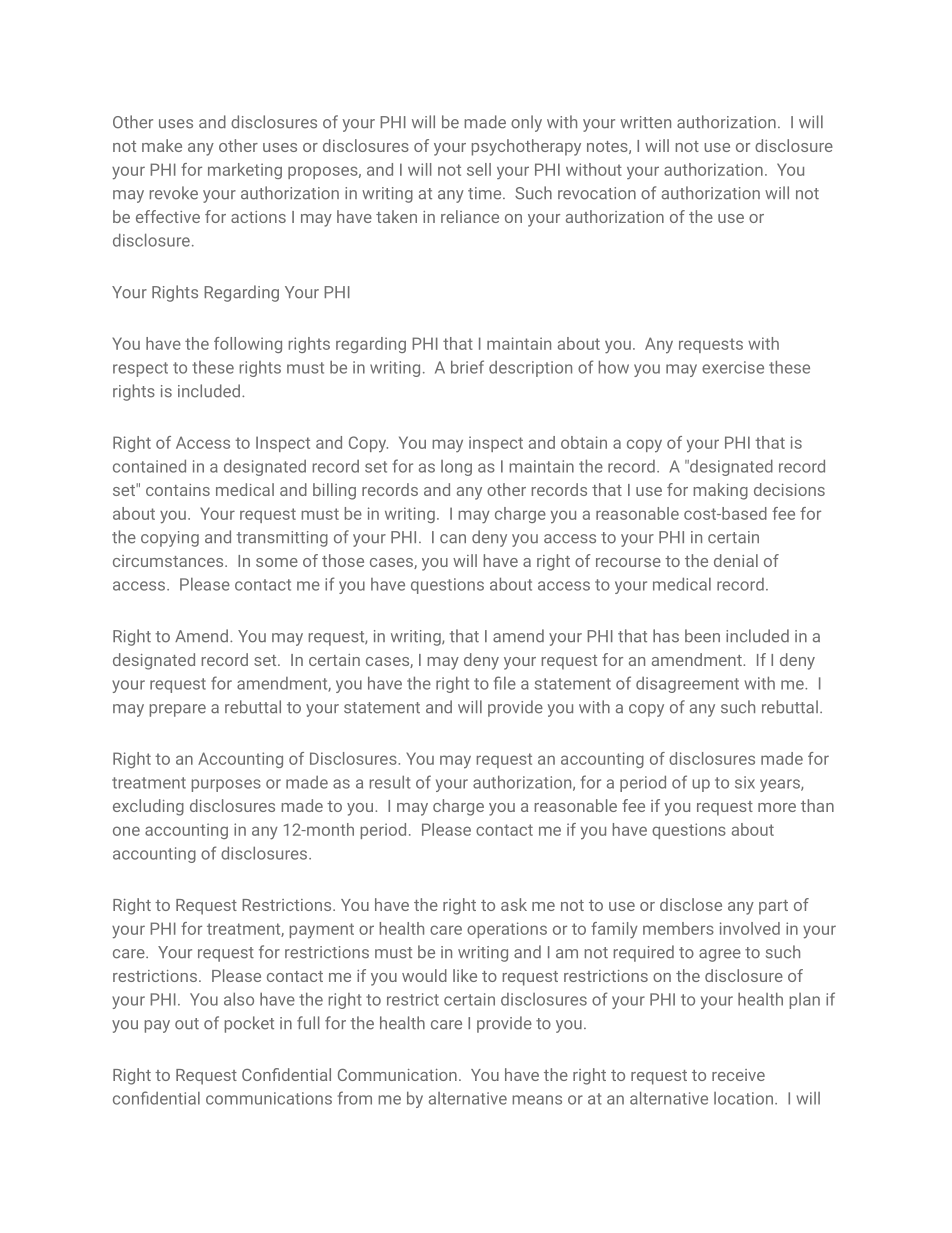 This image has height=1233, width=952. Describe the element at coordinates (239, 999) in the image. I see `also` at that location.
